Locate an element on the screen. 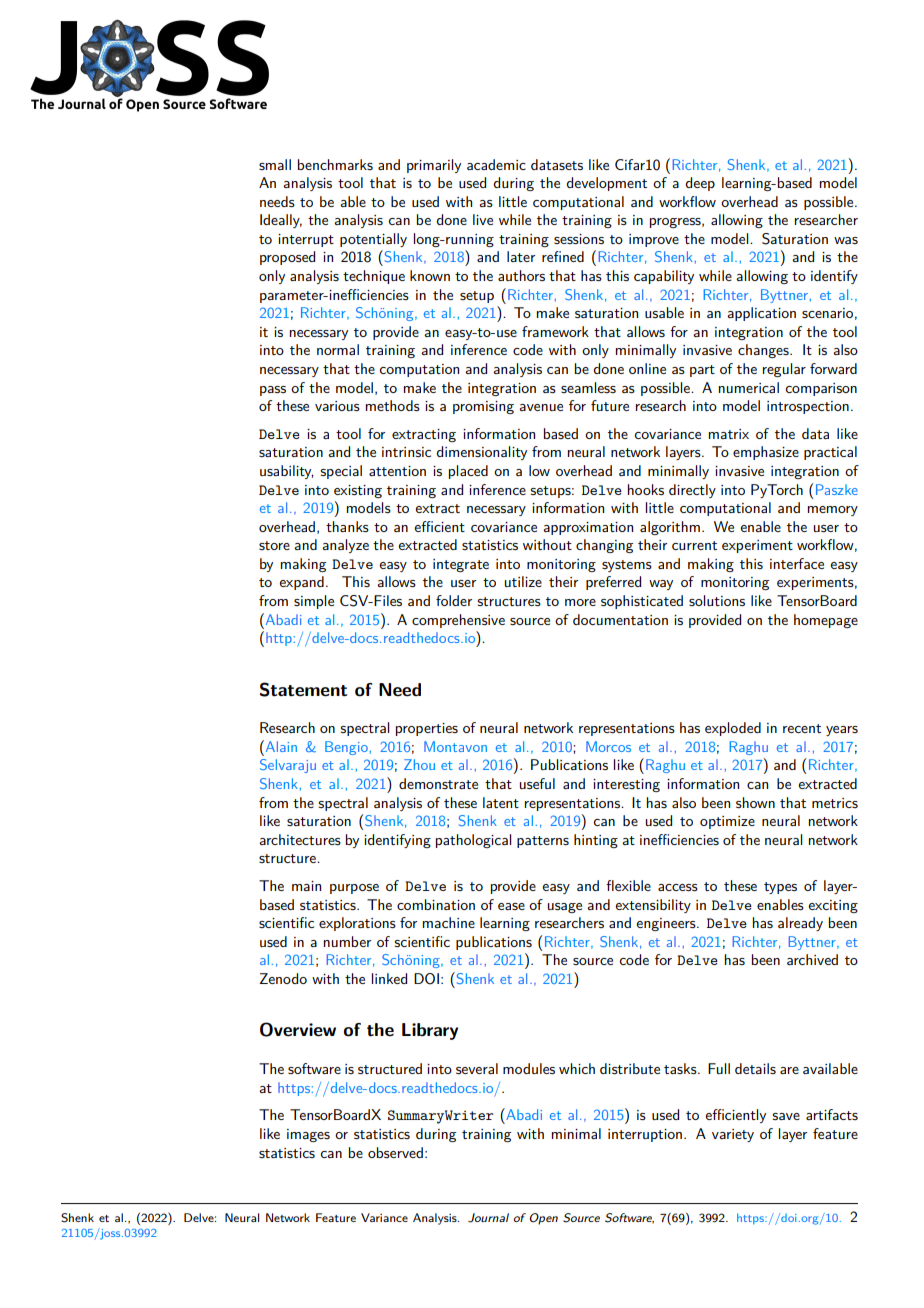 The image size is (924, 1308). benchmarks is located at coordinates (335, 164).
